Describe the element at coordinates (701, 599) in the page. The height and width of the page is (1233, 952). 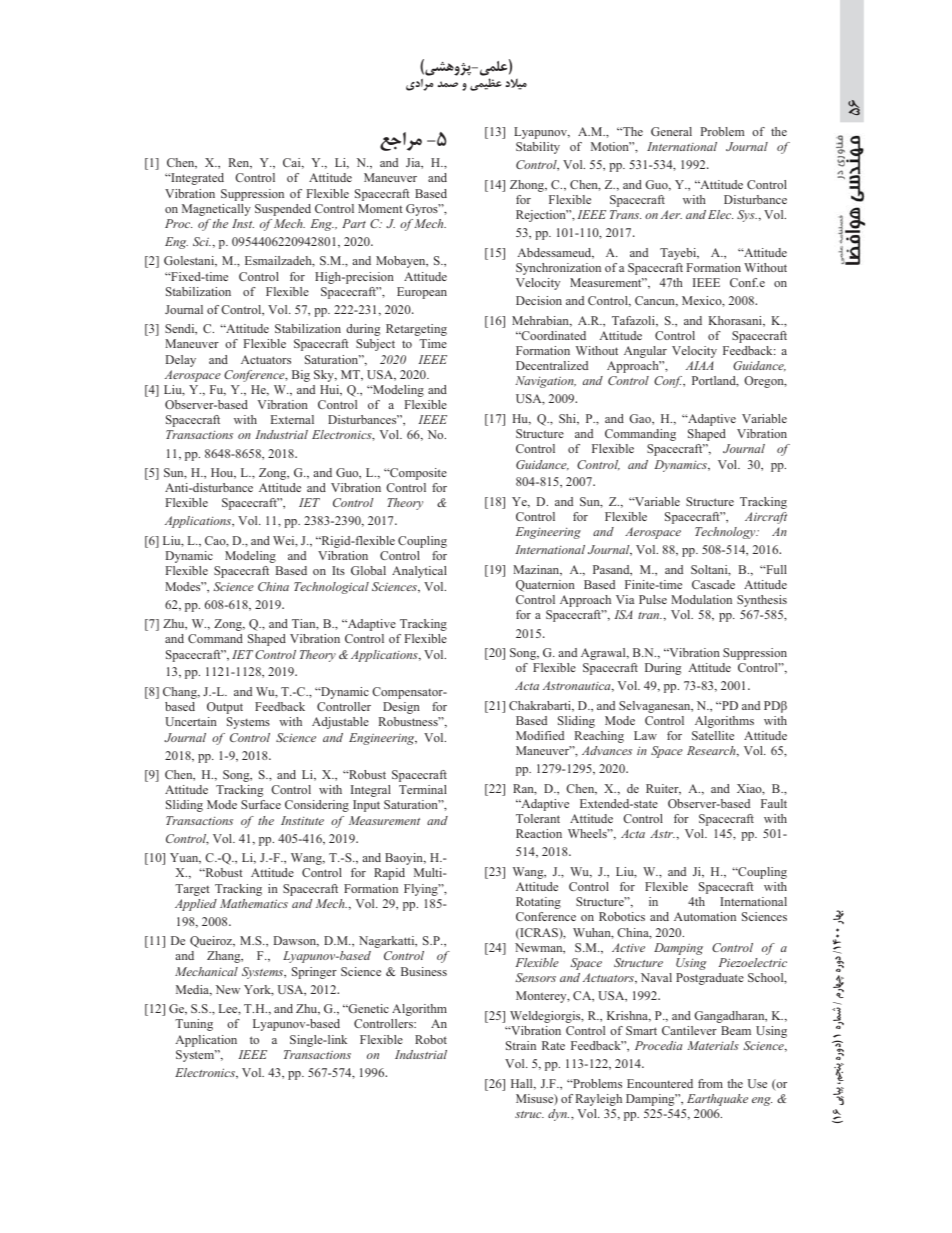
I see `Modulation` at that location.
